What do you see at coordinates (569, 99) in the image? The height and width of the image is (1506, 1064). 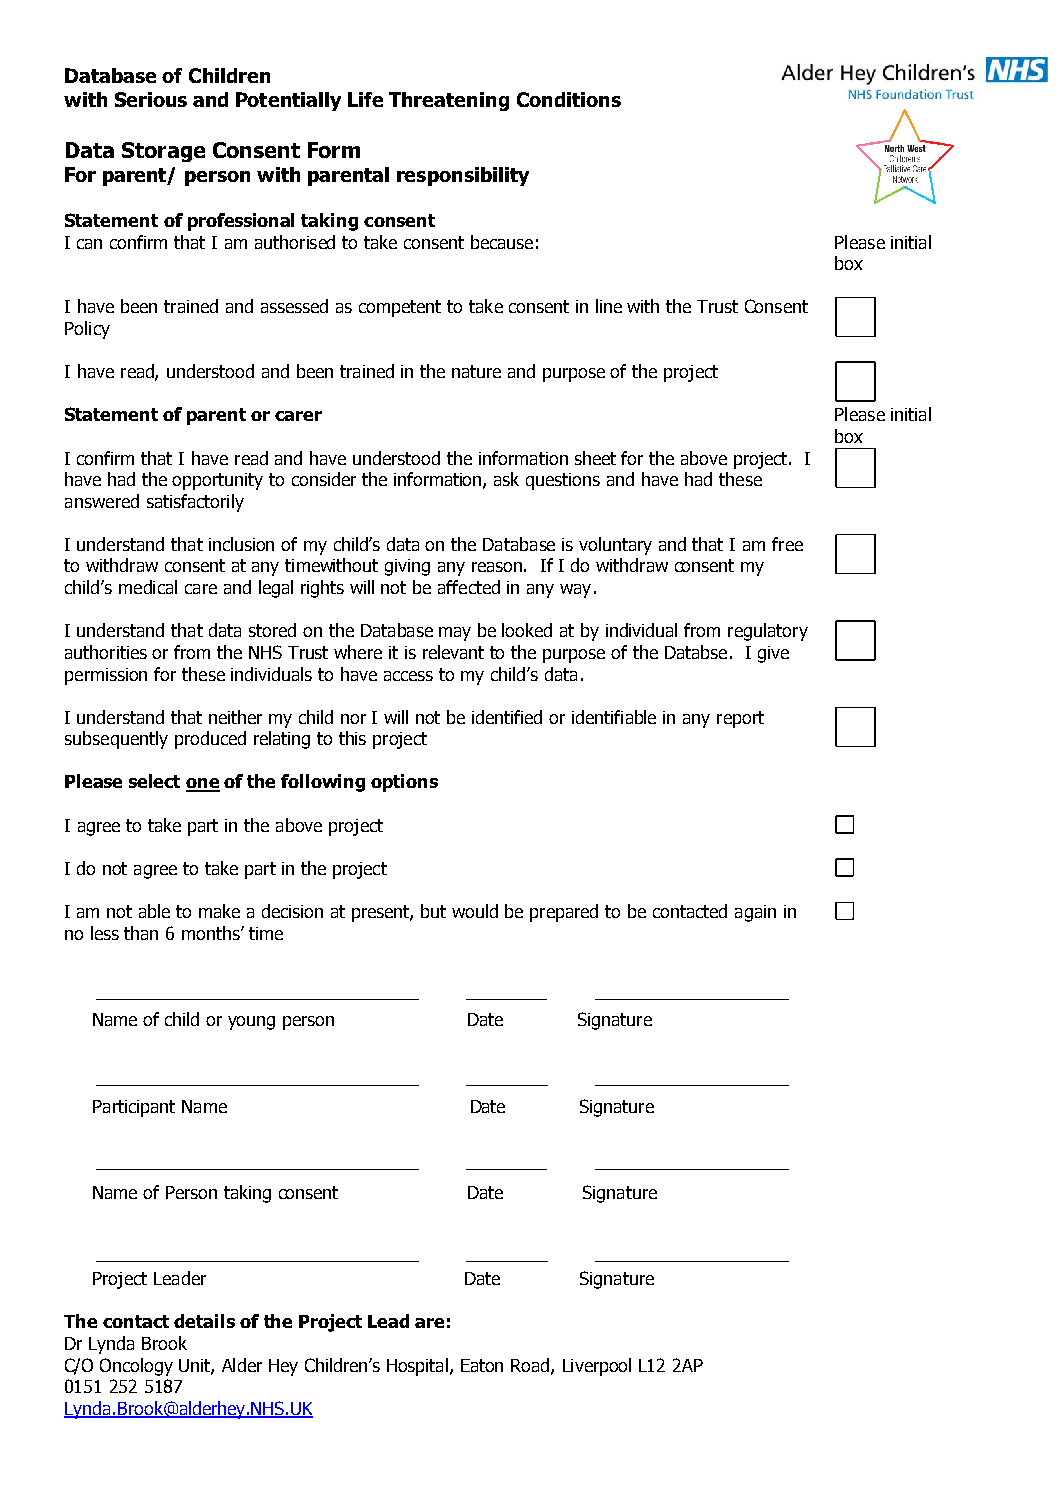 I see `Conditions` at bounding box center [569, 99].
